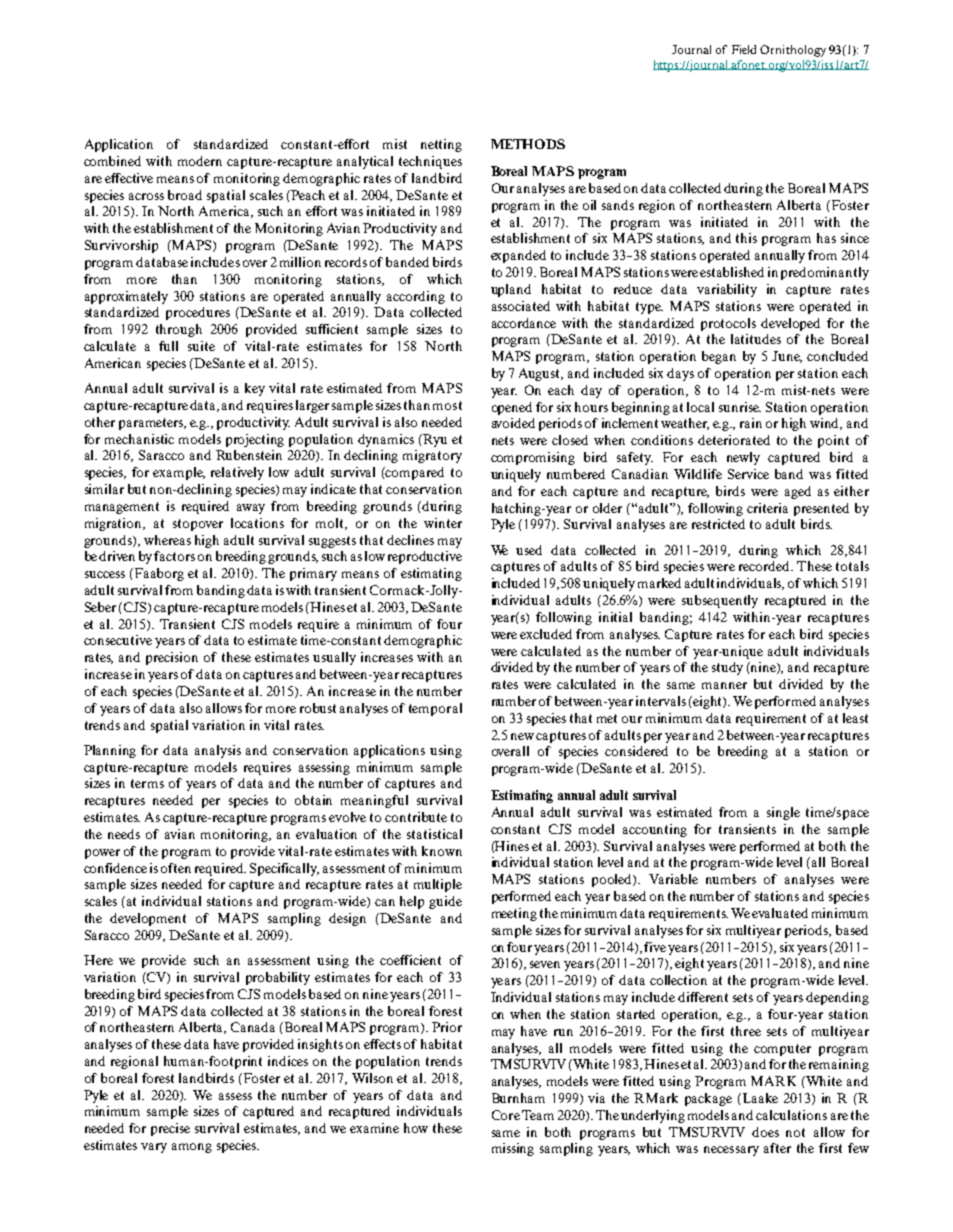  I want to click on precise, so click(170, 1129).
